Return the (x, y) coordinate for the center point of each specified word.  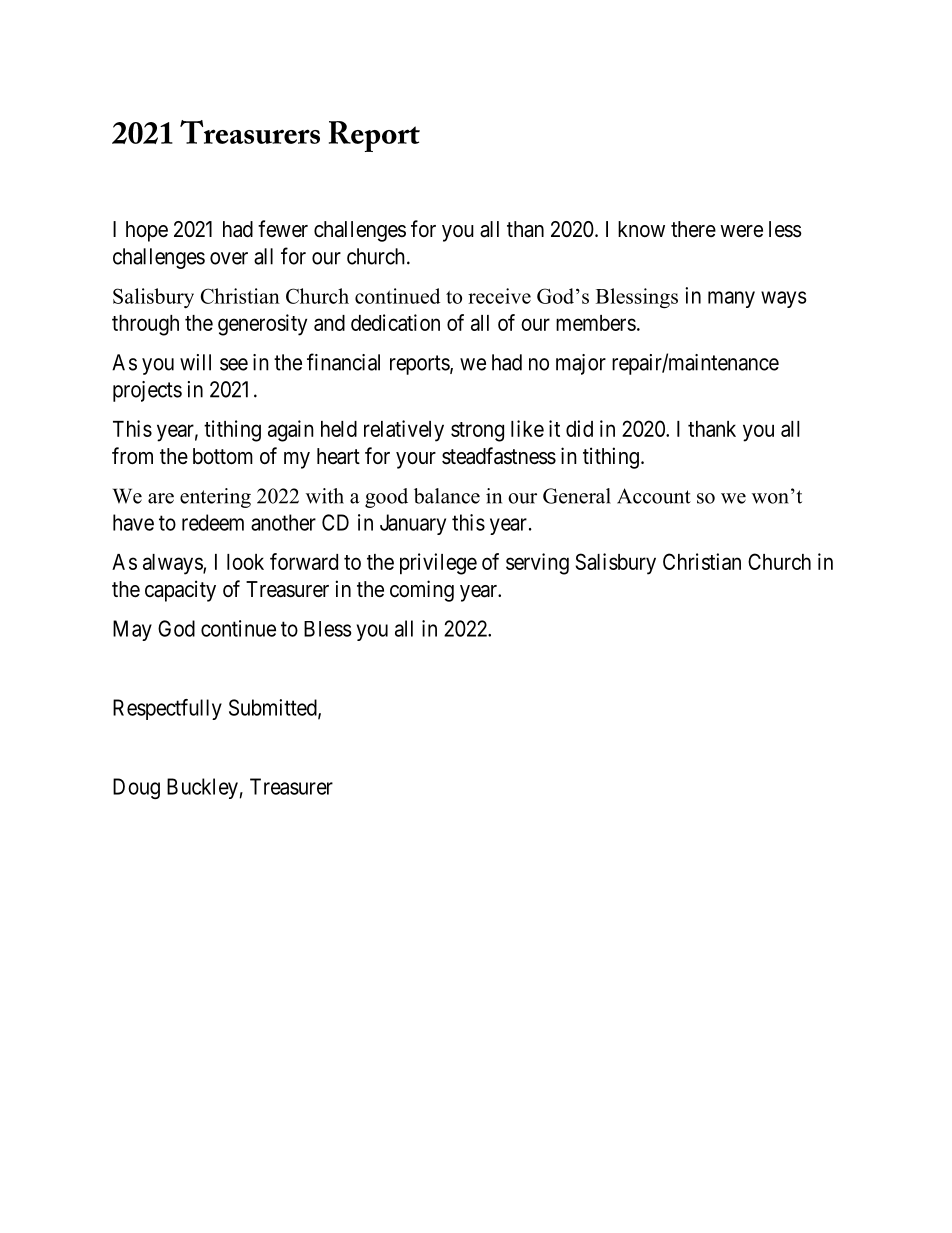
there (693, 229)
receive (499, 296)
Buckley (202, 788)
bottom (223, 456)
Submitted (274, 708)
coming (422, 591)
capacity (180, 591)
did (579, 428)
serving (537, 564)
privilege (438, 564)
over (229, 258)
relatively (404, 431)
